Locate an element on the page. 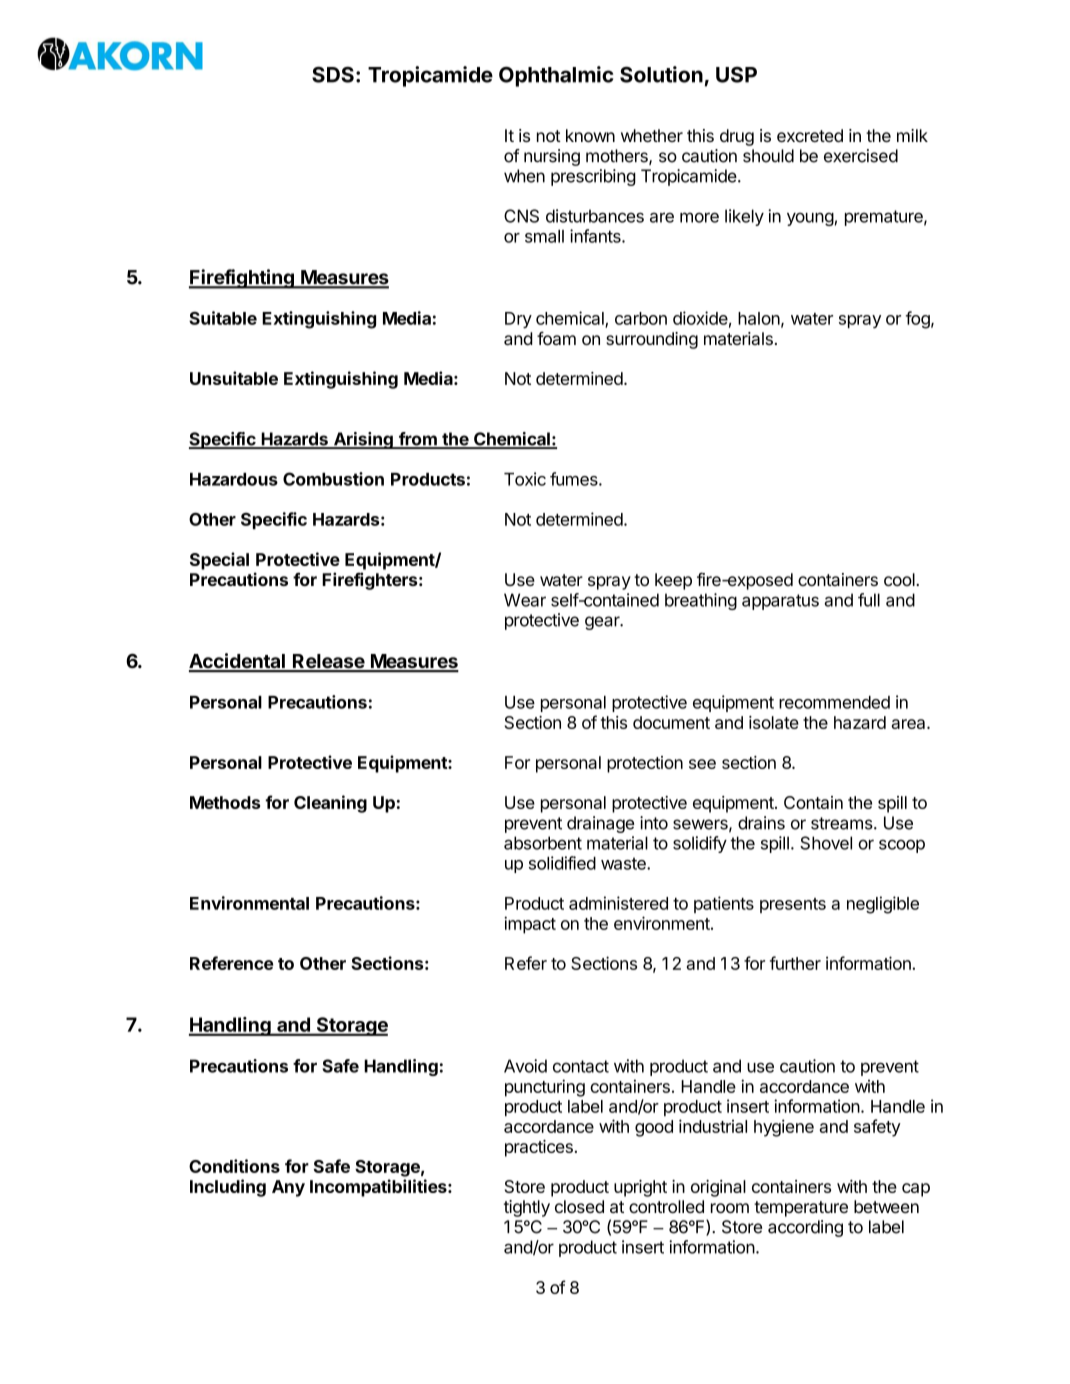 The height and width of the document is (1384, 1070). excreted is located at coordinates (810, 135).
